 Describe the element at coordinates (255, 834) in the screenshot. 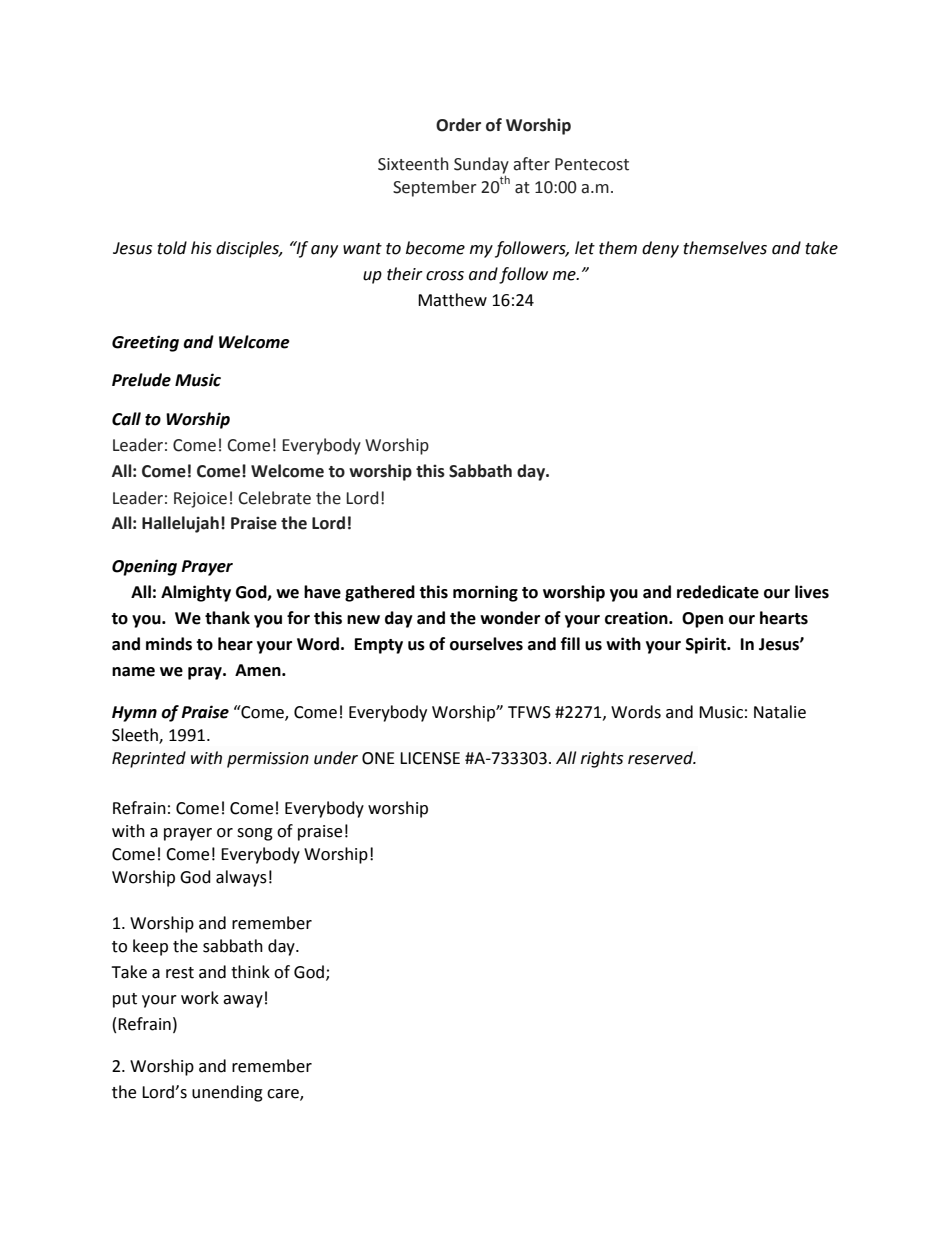

I see `song` at that location.
